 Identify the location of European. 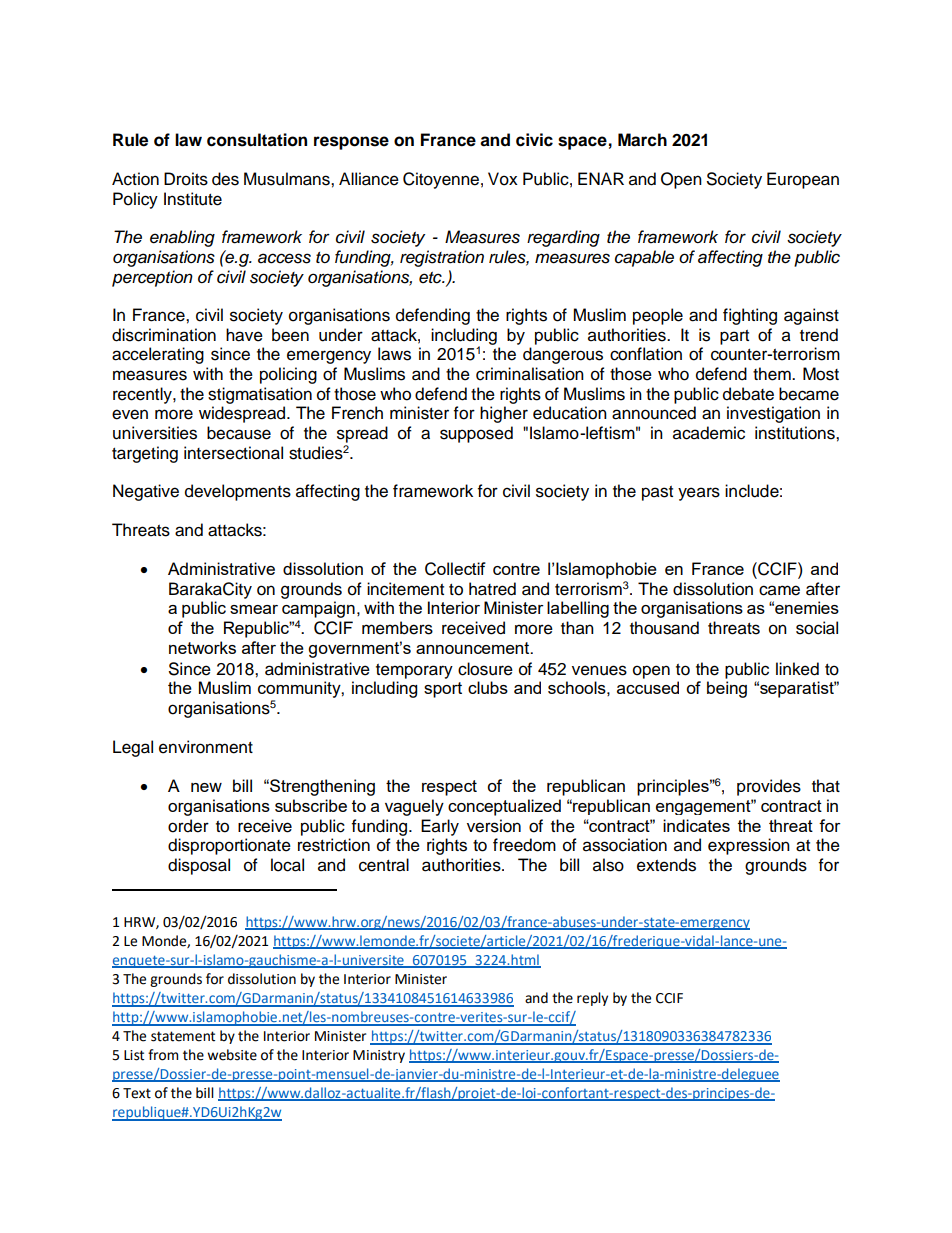
(803, 180).
